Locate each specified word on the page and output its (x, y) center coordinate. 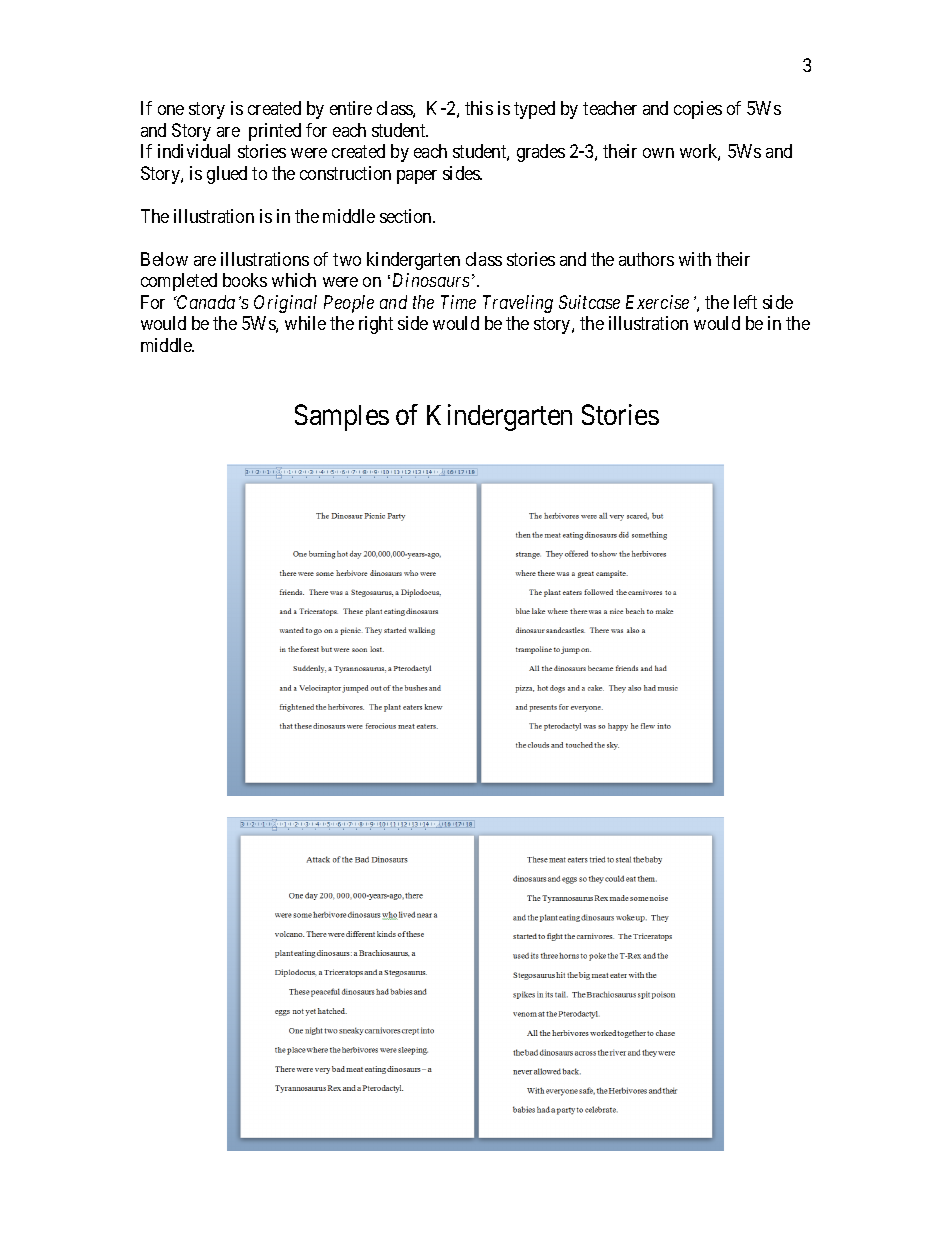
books (245, 280)
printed (275, 132)
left (745, 302)
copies (698, 110)
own (658, 153)
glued (227, 175)
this (479, 108)
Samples (342, 417)
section (407, 216)
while (305, 323)
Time (458, 302)
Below (164, 259)
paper (417, 177)
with (695, 259)
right (376, 325)
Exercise (657, 302)
